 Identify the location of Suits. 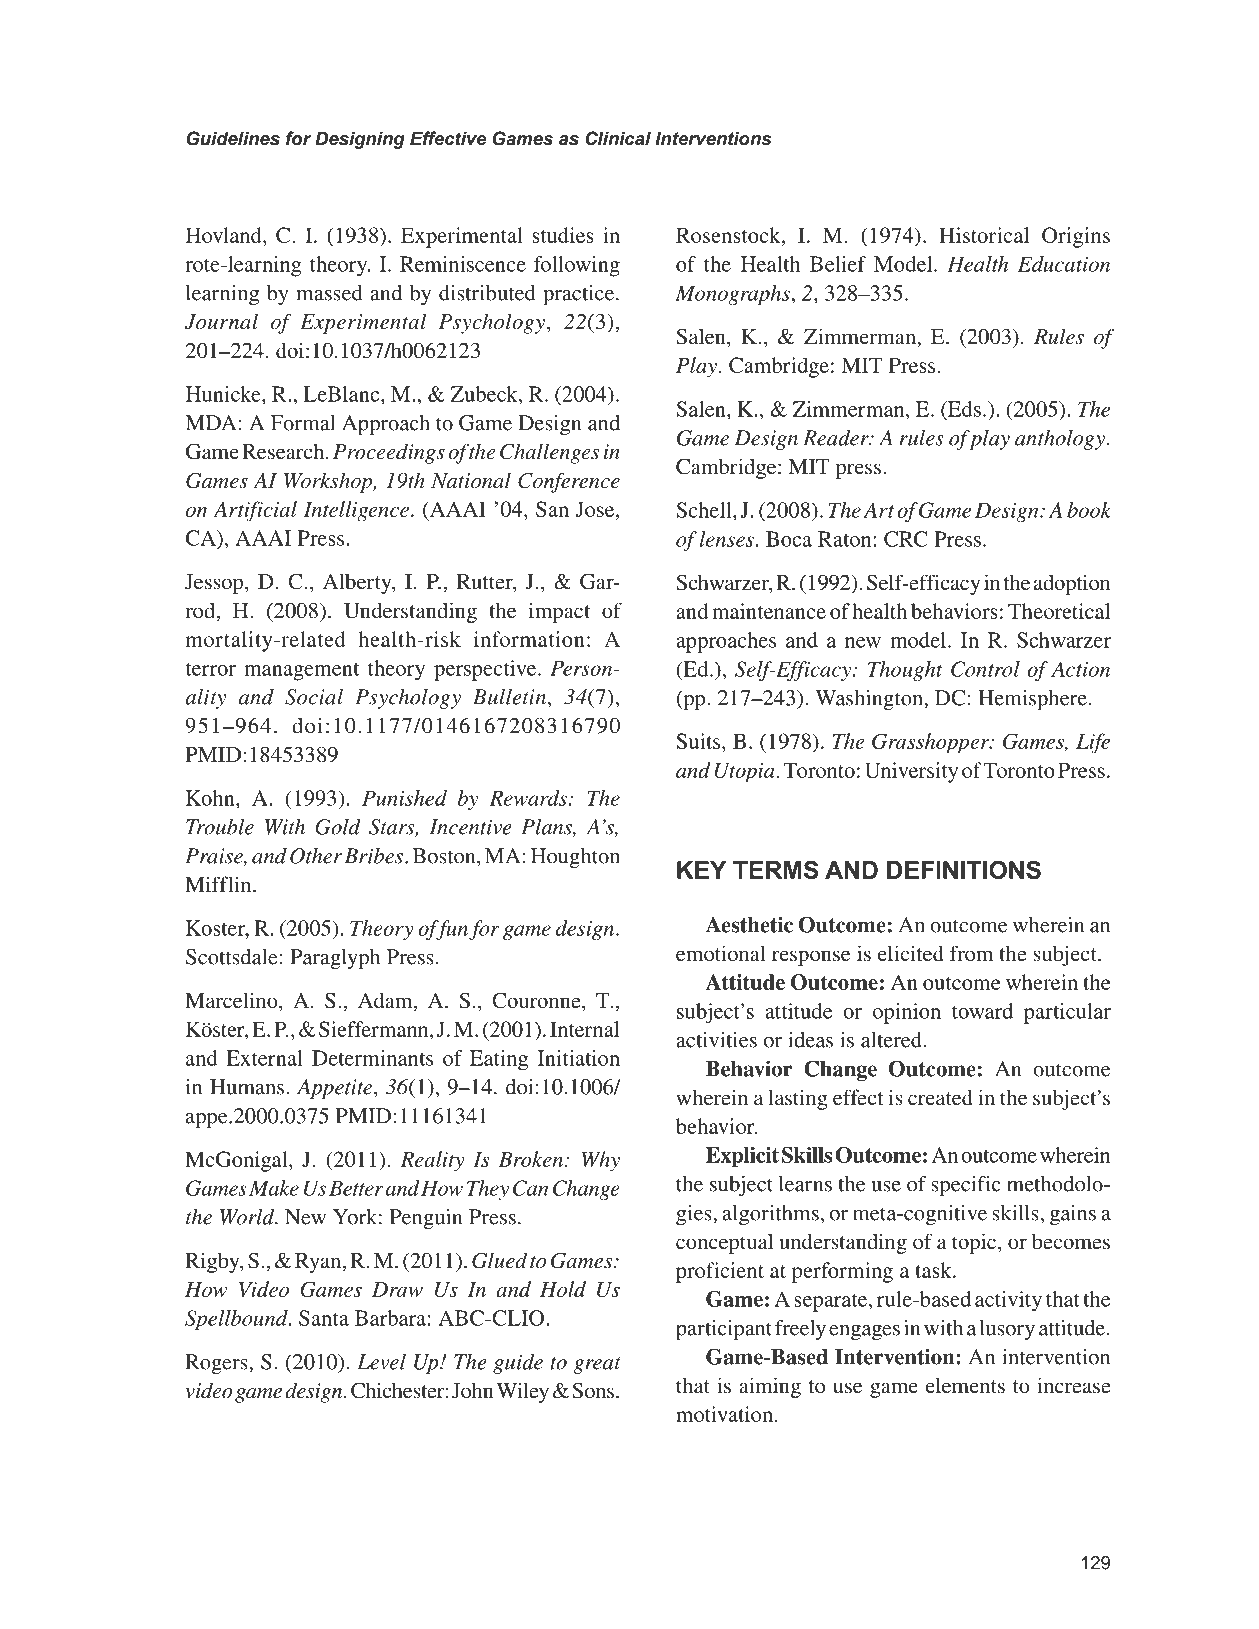
(700, 741).
